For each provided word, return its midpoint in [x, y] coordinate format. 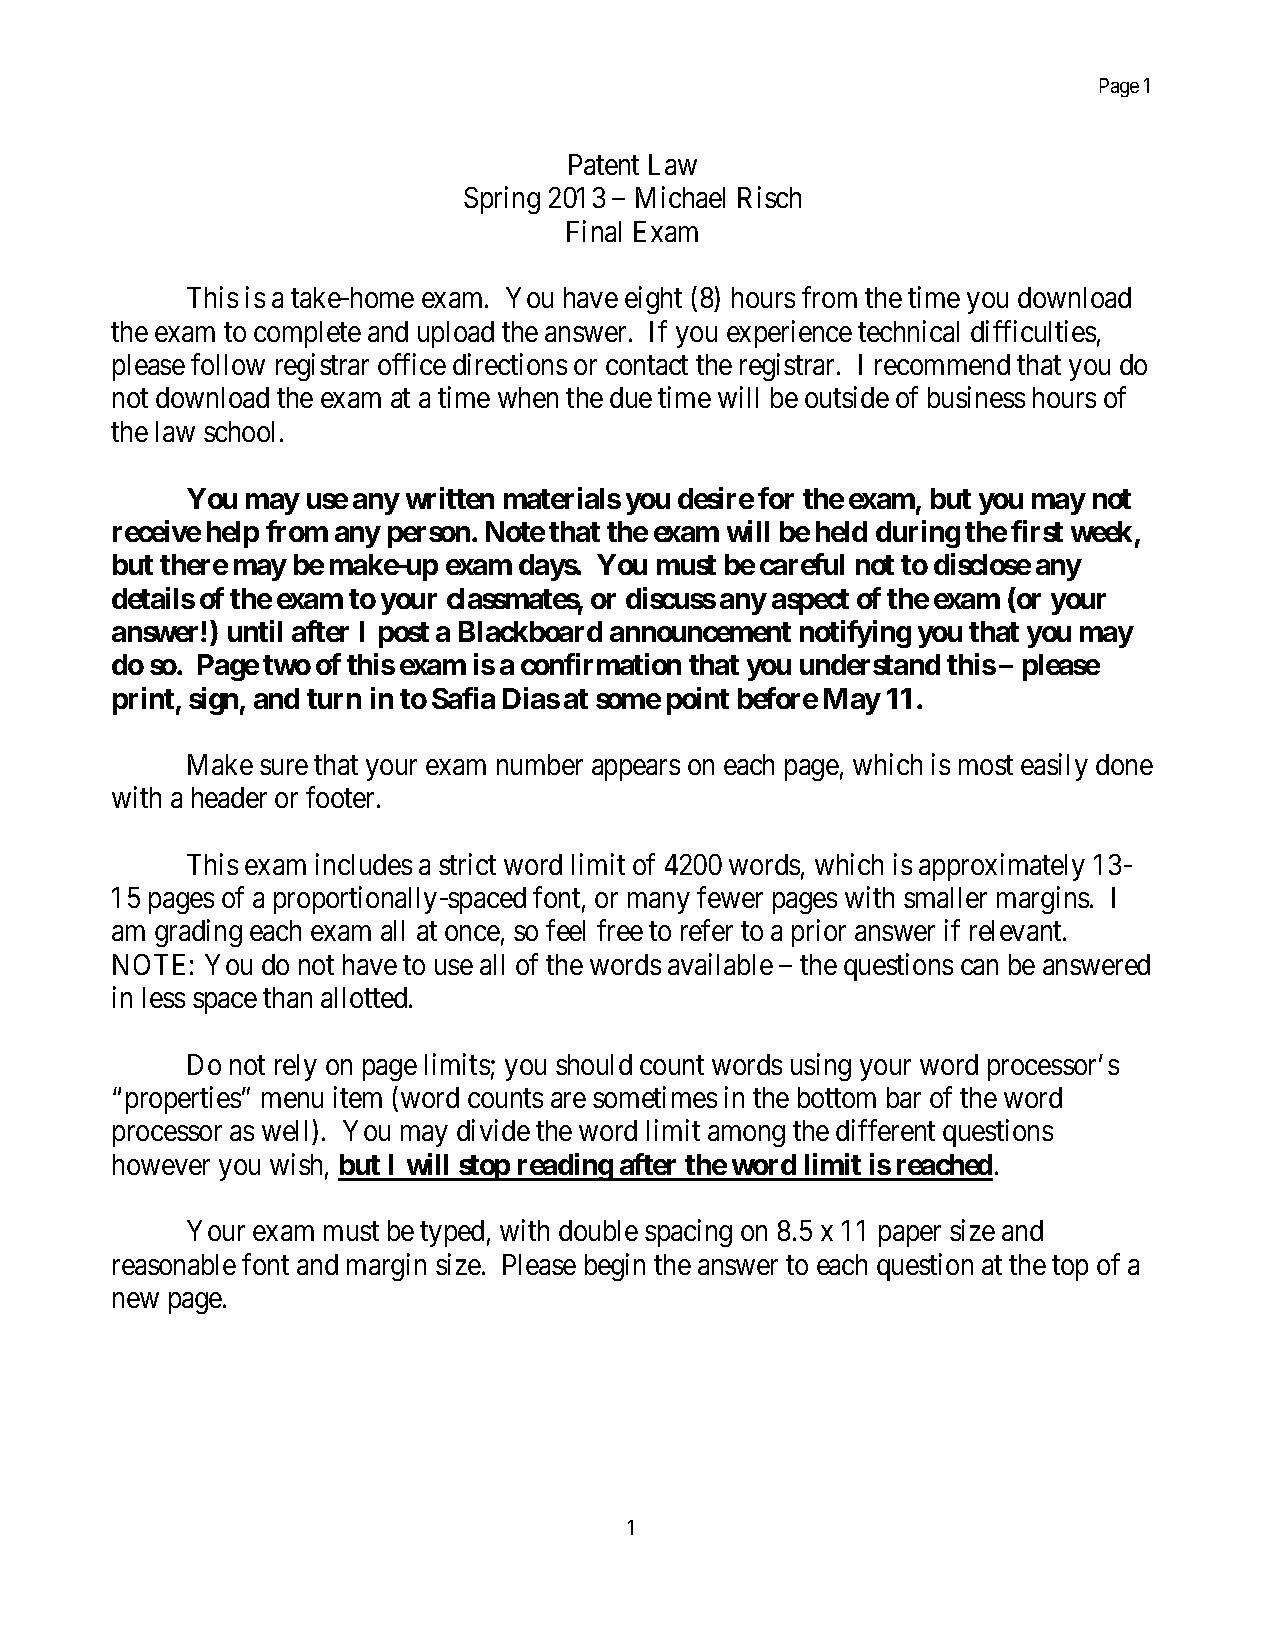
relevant [1017, 930]
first [1037, 531]
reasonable [174, 1264]
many [658, 903]
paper [910, 1236]
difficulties [1033, 331]
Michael [680, 197]
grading [198, 933]
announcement [700, 632]
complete [307, 334]
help [233, 534]
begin [615, 1267]
